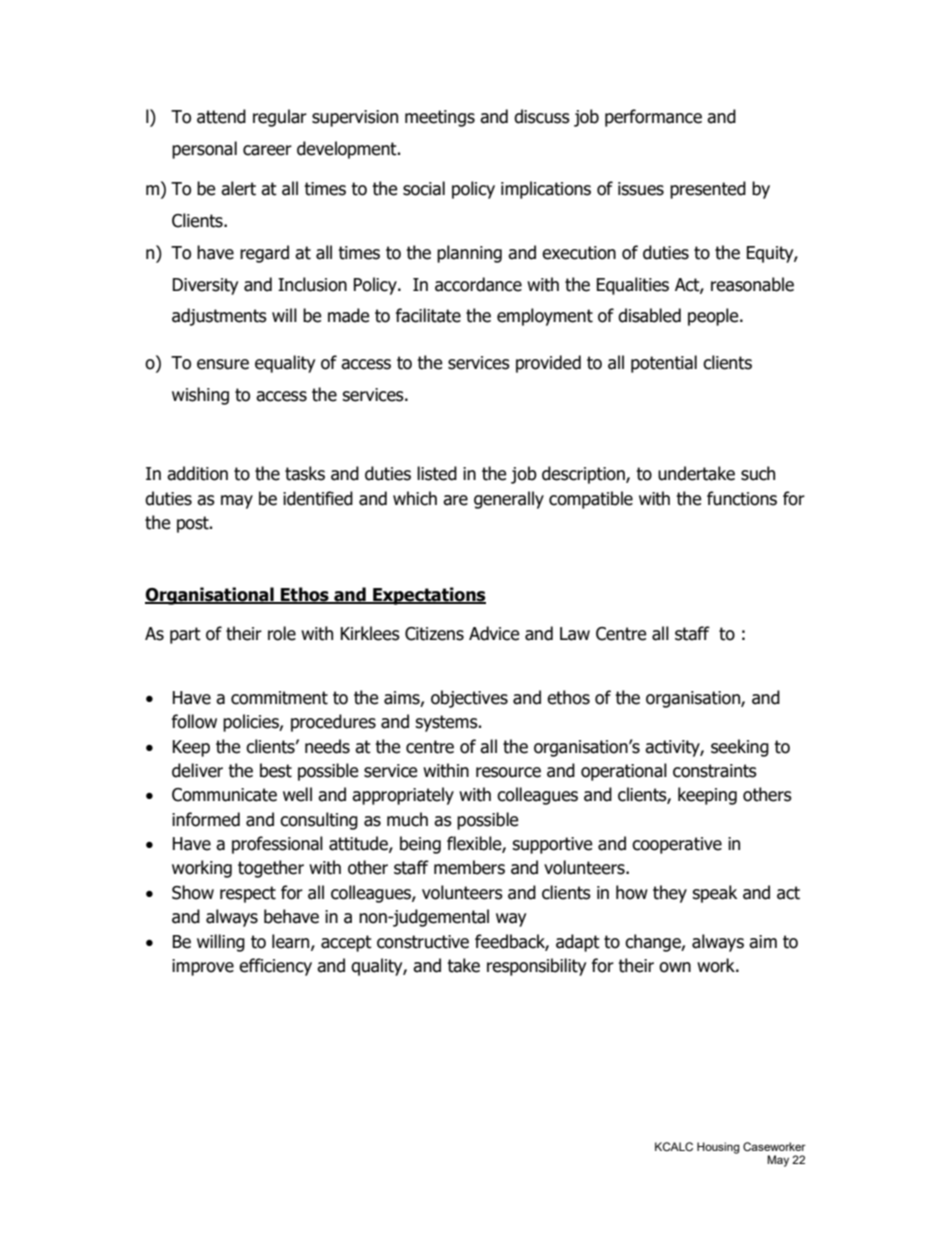 The height and width of the page is (1233, 952). I want to click on listed, so click(437, 473).
